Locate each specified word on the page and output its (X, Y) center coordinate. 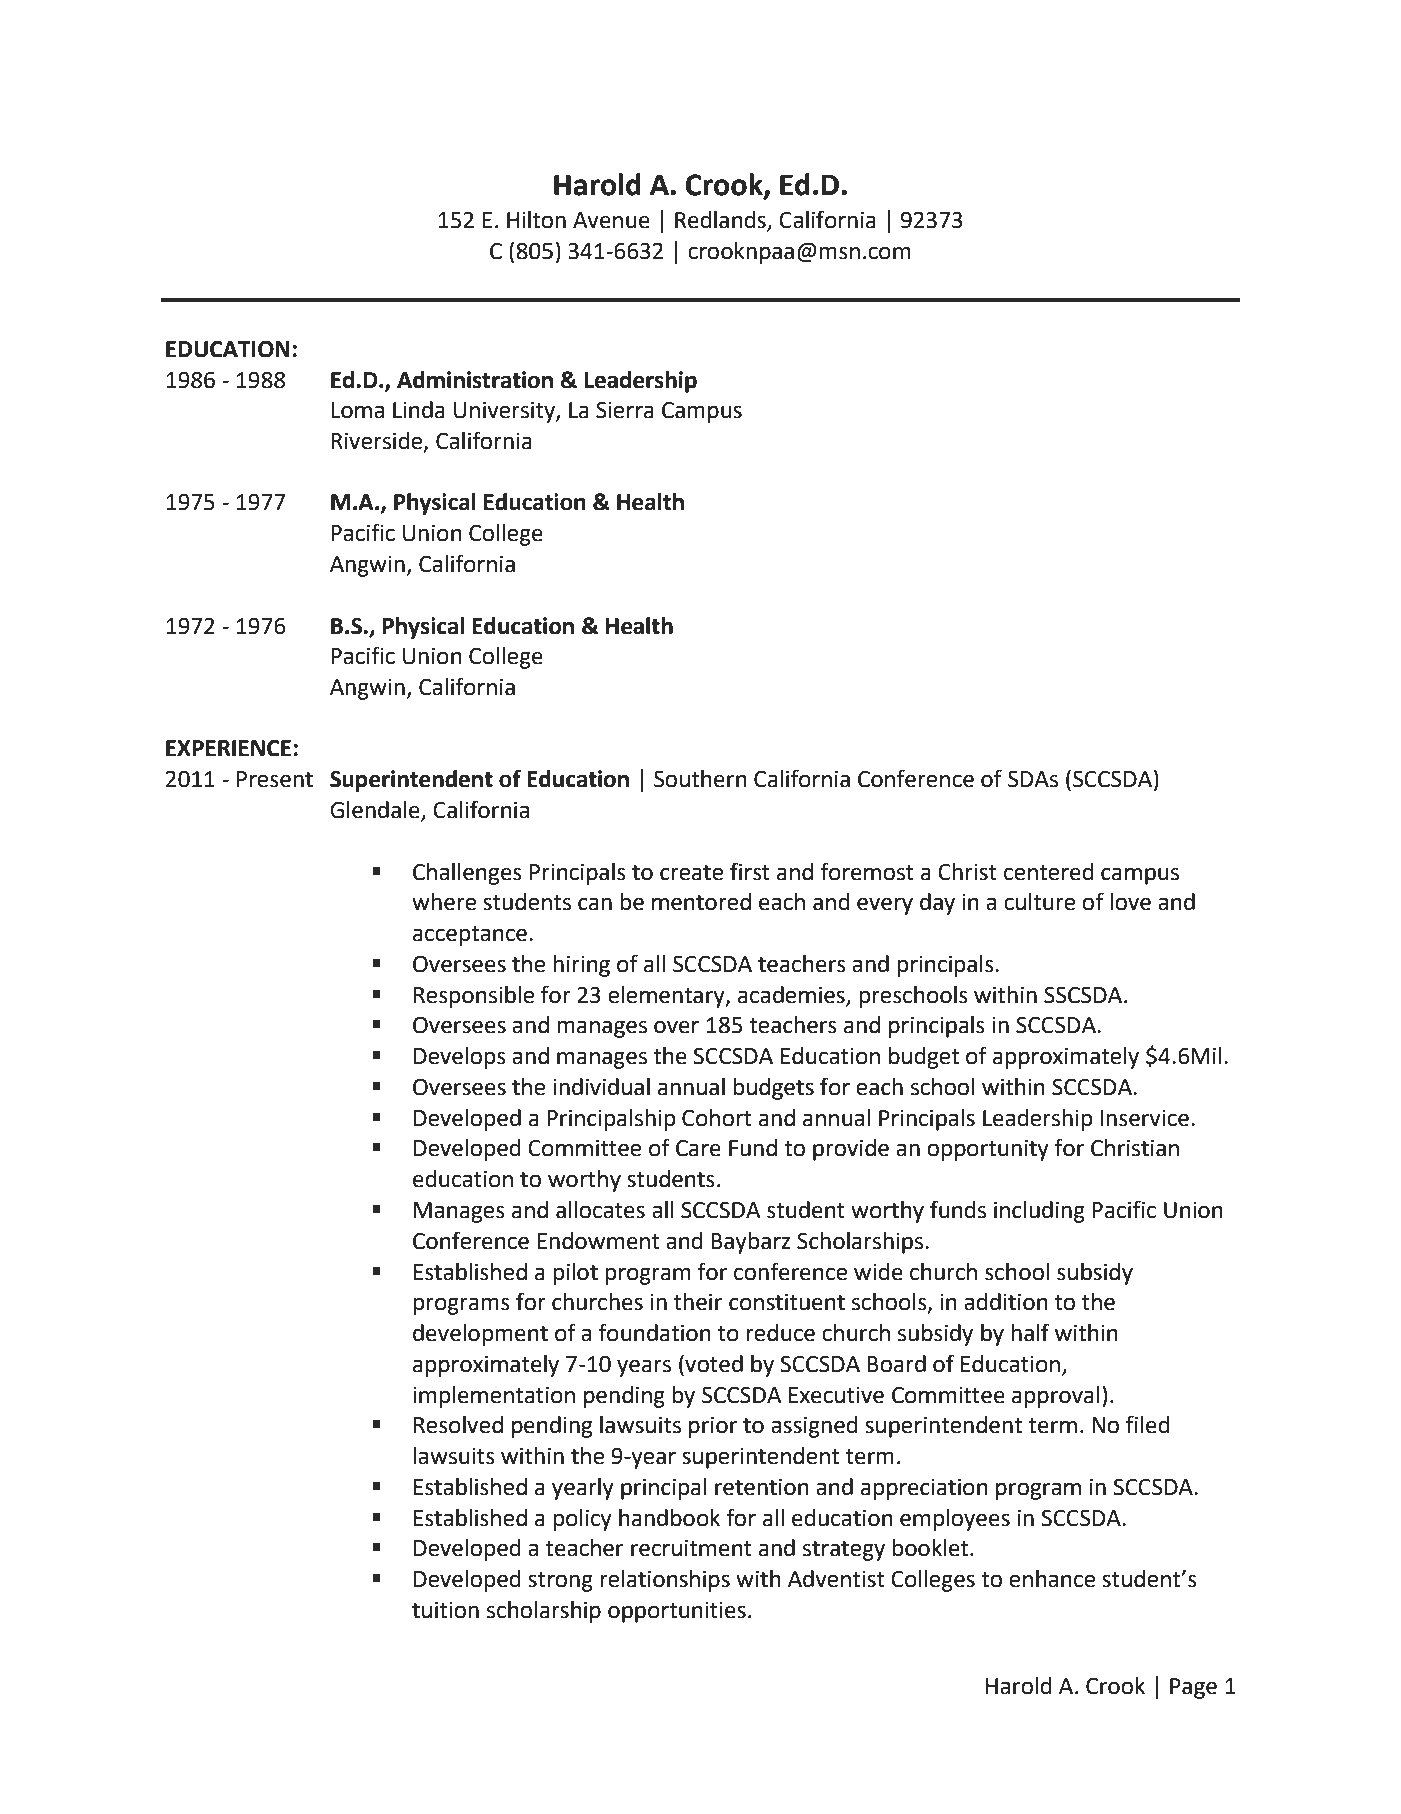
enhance (1052, 1579)
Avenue (611, 220)
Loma (357, 410)
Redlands (721, 221)
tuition (445, 1610)
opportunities (677, 1612)
